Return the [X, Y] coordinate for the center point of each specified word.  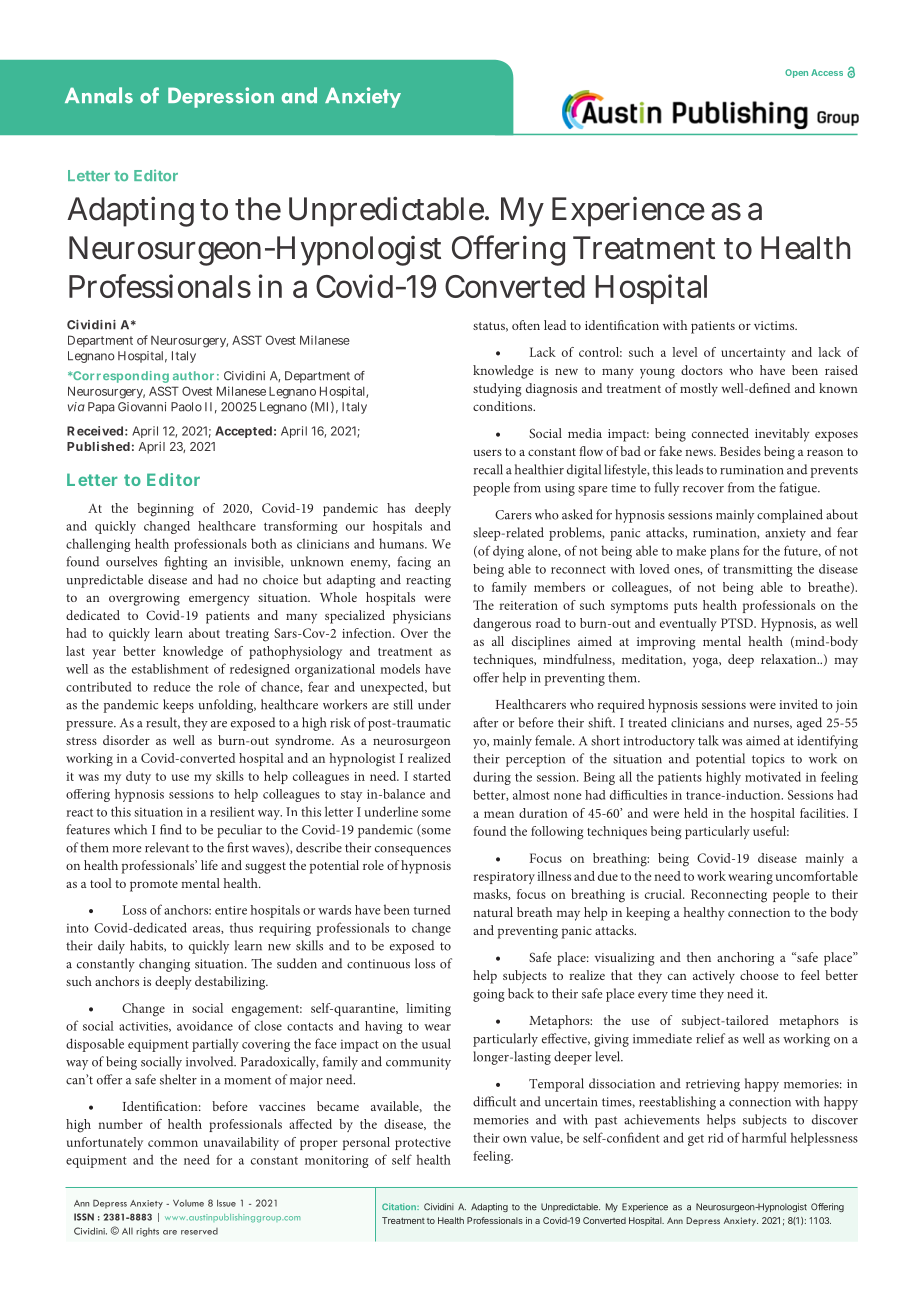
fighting [185, 563]
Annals [99, 95]
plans [724, 552]
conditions [504, 406]
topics [768, 760]
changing [164, 965]
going [488, 995]
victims [775, 325]
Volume [188, 1203]
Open [796, 73]
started [432, 776]
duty [138, 777]
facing [414, 563]
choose [759, 975]
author [193, 375]
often [526, 325]
